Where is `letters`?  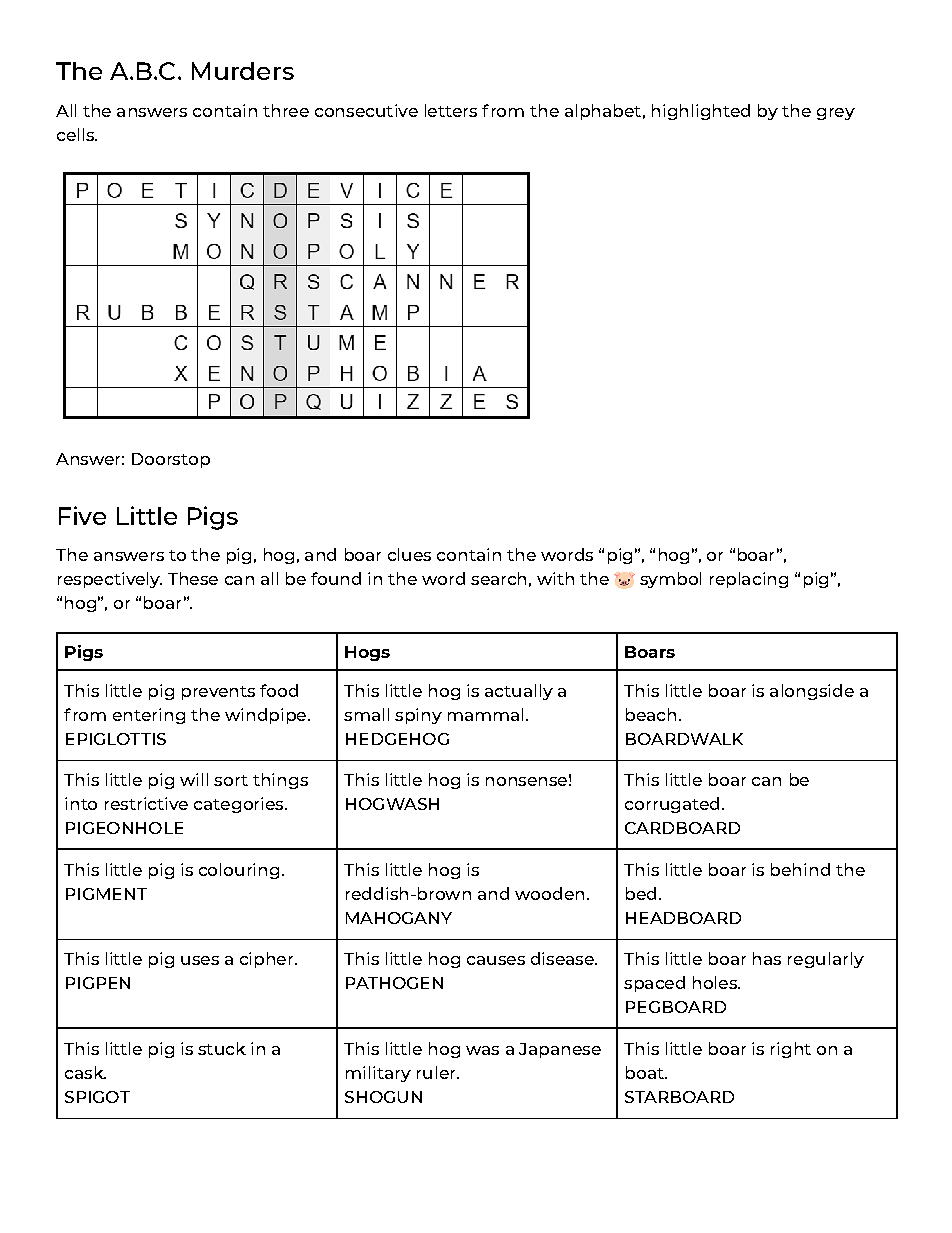
letters is located at coordinates (451, 110).
